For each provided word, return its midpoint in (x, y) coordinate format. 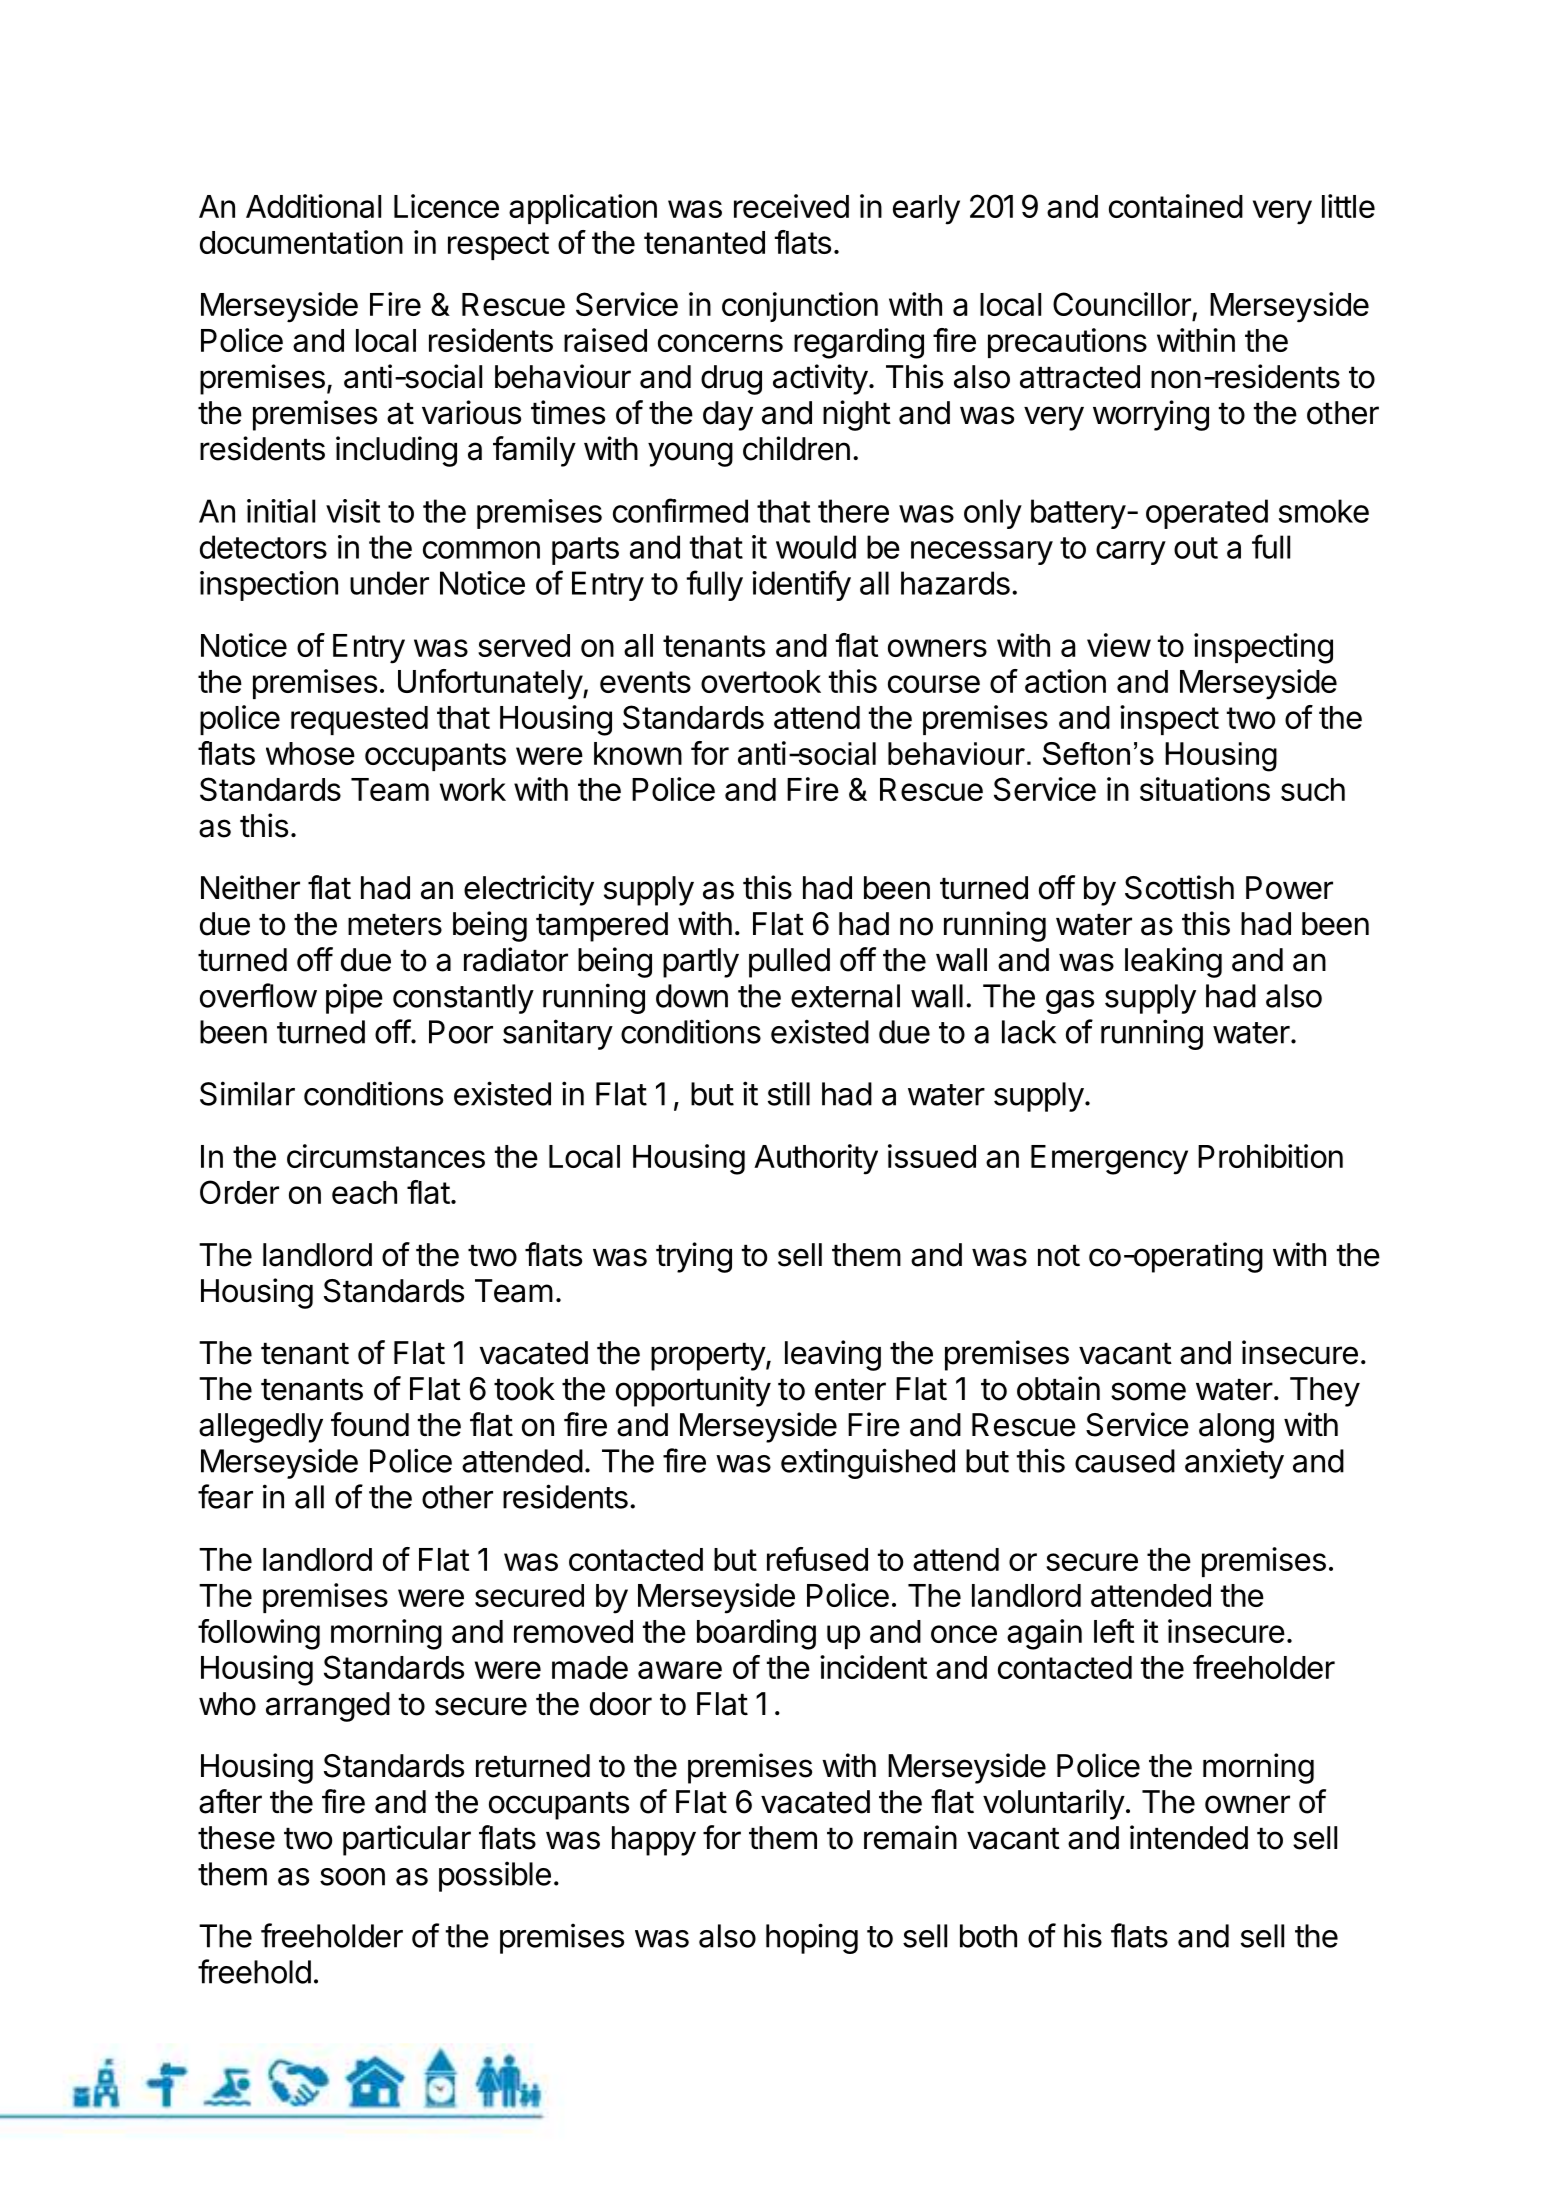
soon (352, 1877)
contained (1176, 206)
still (789, 1093)
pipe (354, 998)
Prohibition (1270, 1156)
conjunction (800, 307)
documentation (301, 242)
